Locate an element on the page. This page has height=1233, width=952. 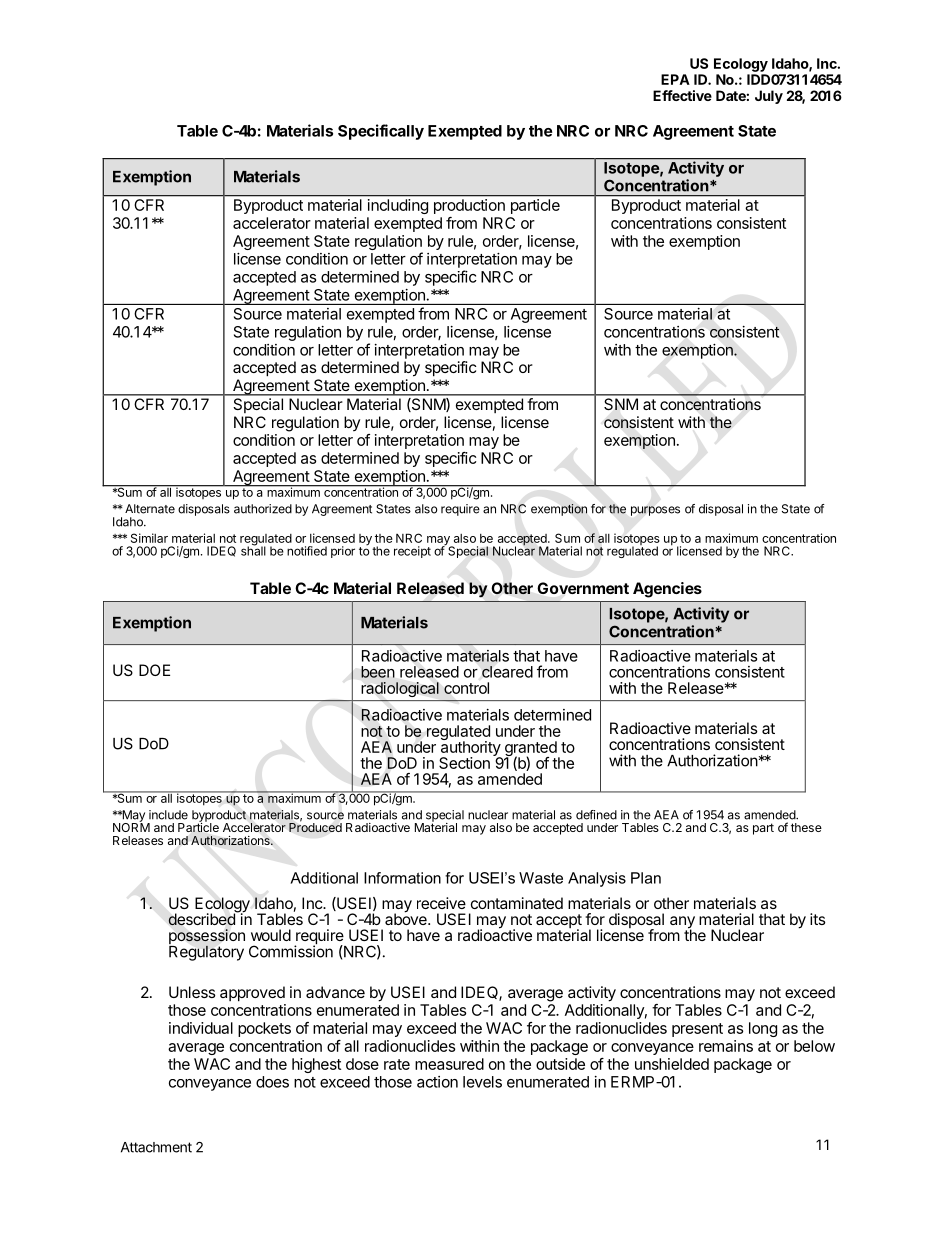
Effective is located at coordinates (682, 95).
